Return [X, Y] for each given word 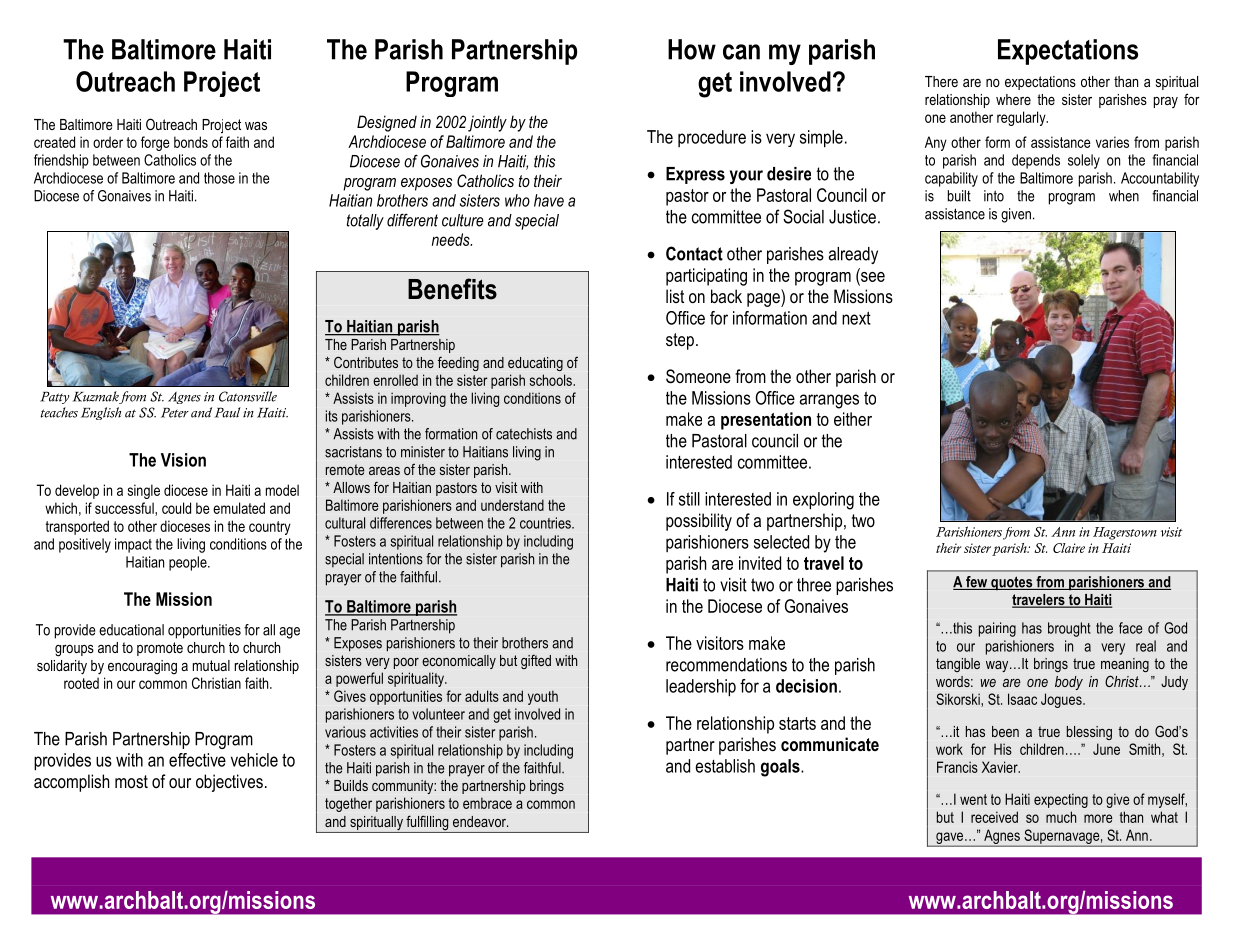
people [189, 563]
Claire [1069, 548]
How [692, 49]
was [256, 126]
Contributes [366, 362]
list [675, 296]
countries [546, 523]
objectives [229, 783]
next [856, 318]
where [1013, 99]
